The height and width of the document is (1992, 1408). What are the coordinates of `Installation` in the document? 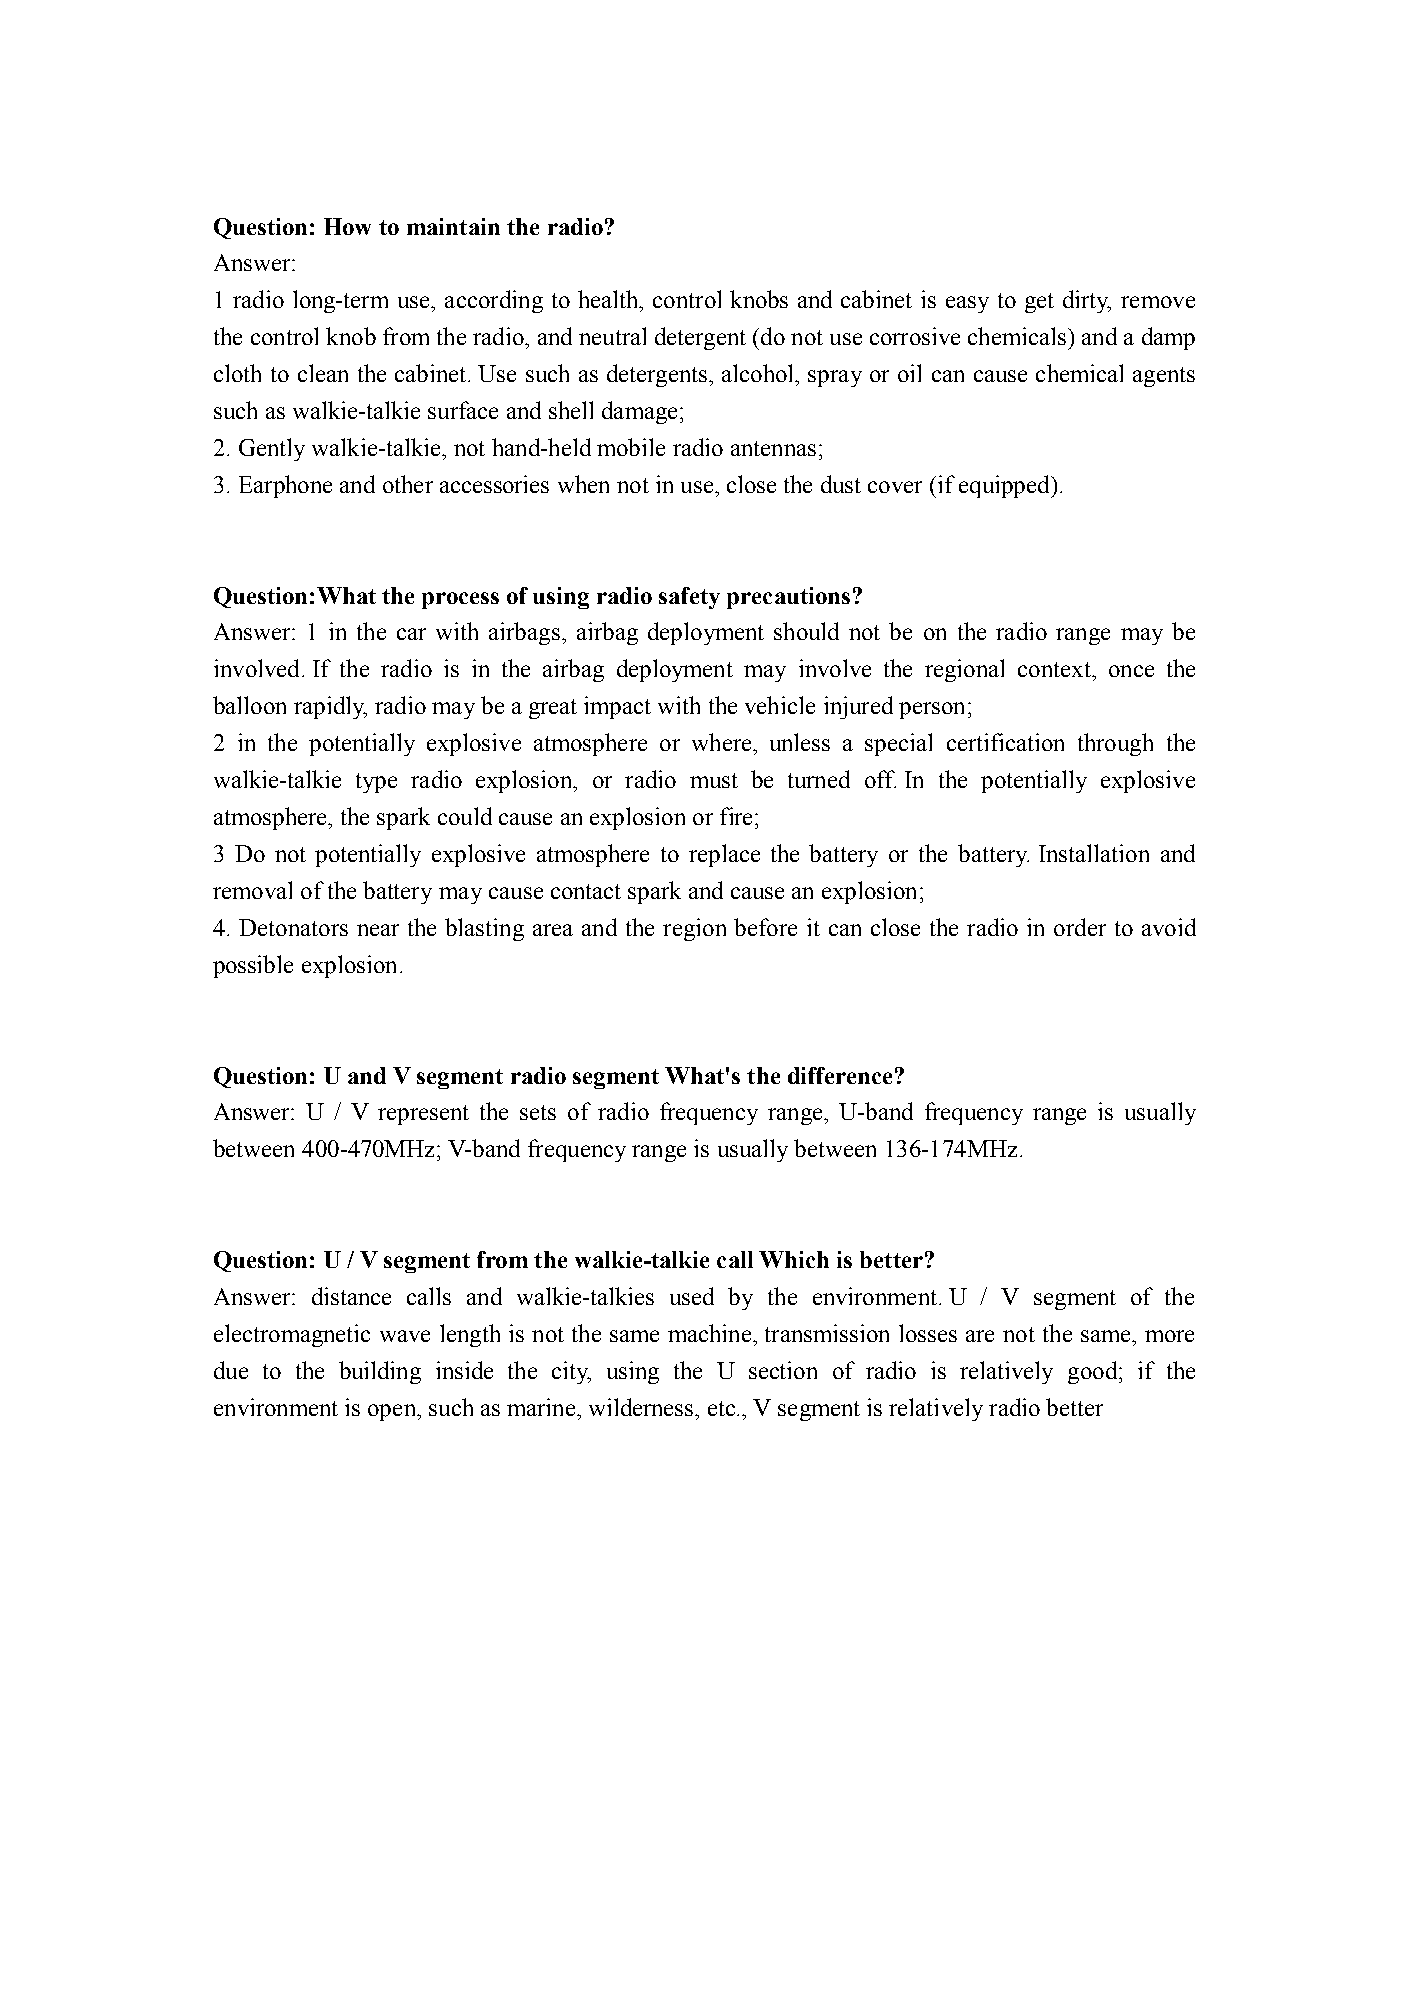 It's located at (1094, 853).
